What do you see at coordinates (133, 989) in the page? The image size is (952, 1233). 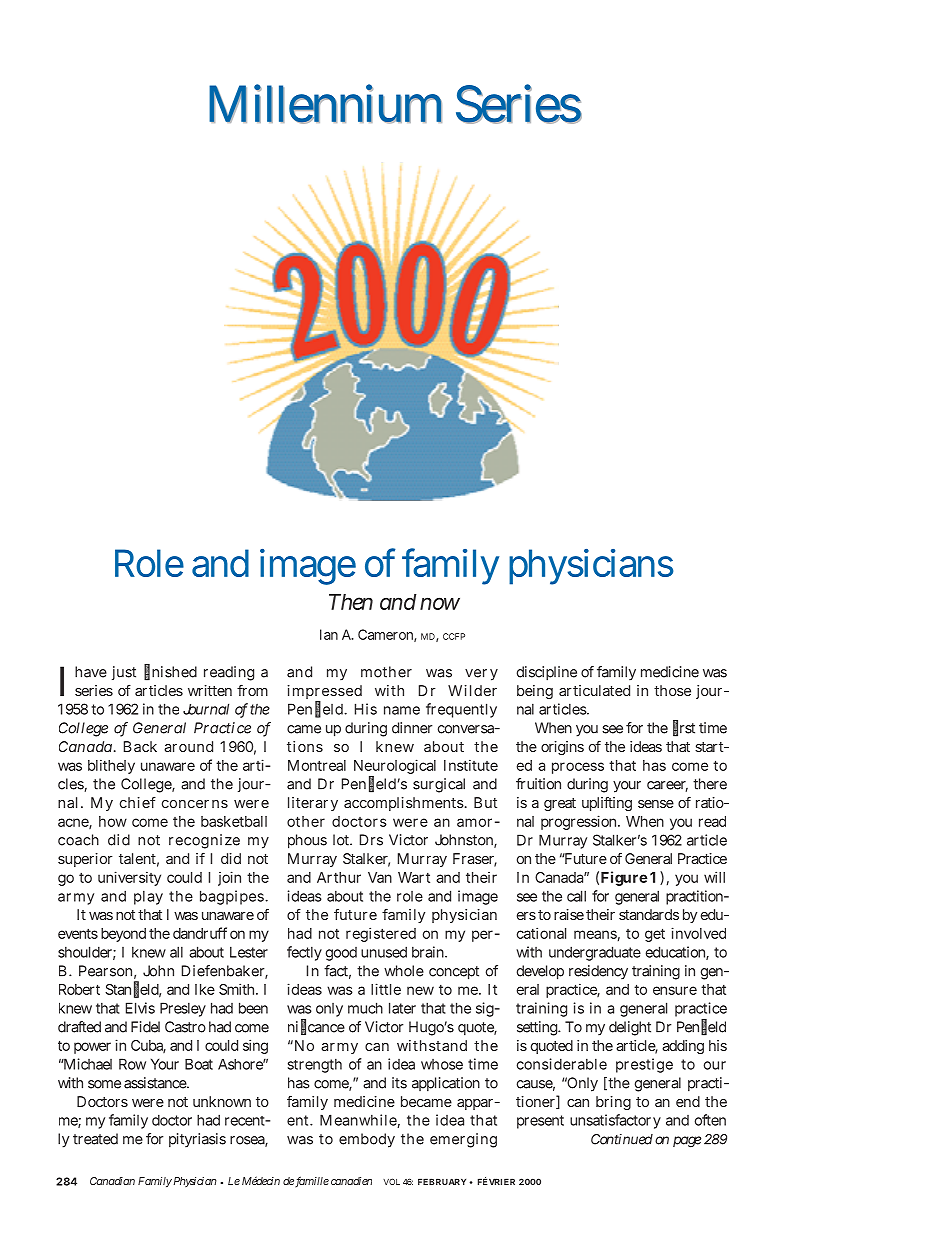 I see `Stanfield` at bounding box center [133, 989].
